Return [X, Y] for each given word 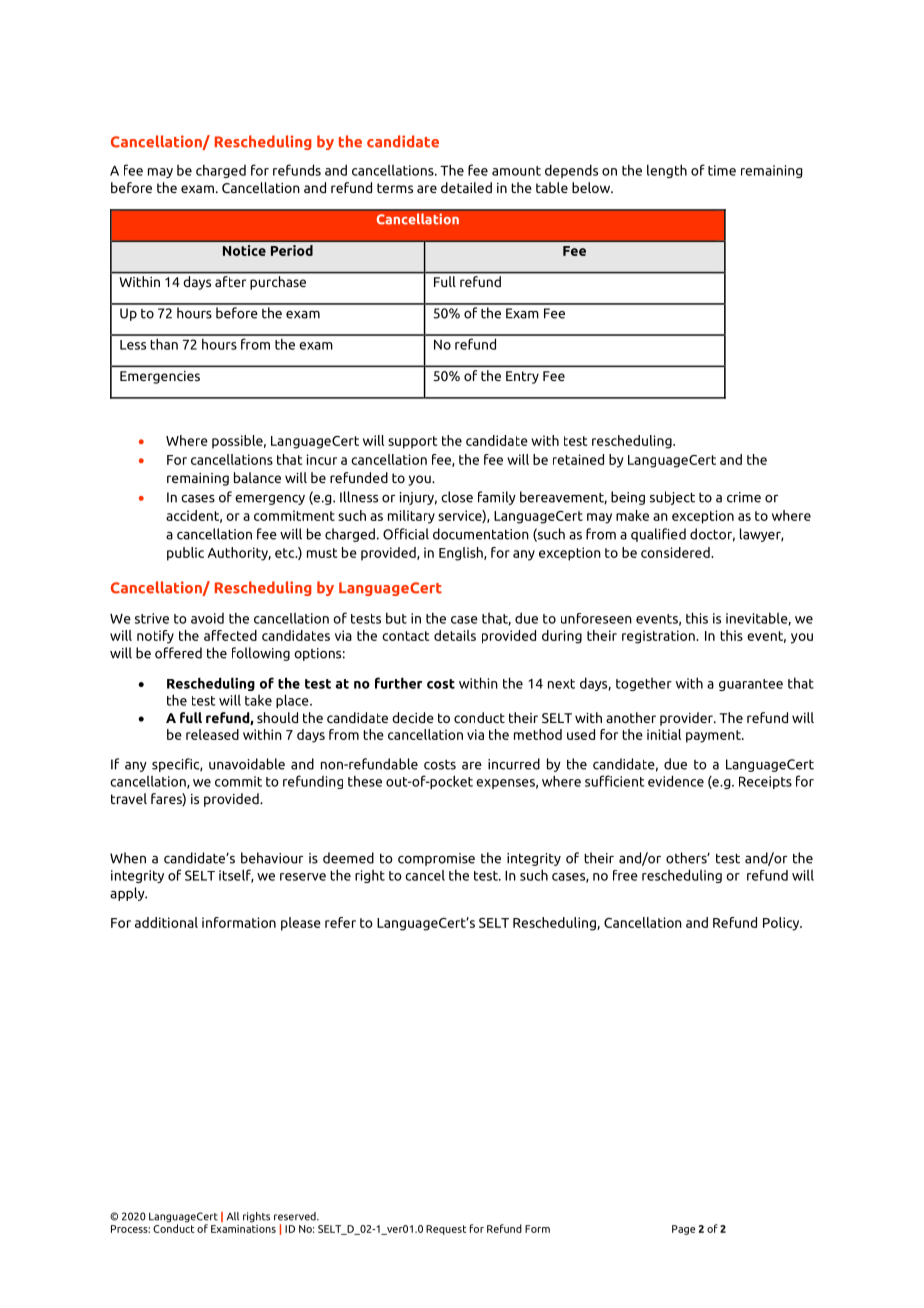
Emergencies [160, 377]
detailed [466, 187]
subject [672, 498]
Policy [782, 924]
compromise [436, 859]
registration [659, 637]
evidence [676, 781]
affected [230, 635]
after [230, 281]
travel [129, 798]
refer [340, 922]
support [412, 442]
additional [166, 922]
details [455, 635]
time [722, 170]
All [233, 1216]
